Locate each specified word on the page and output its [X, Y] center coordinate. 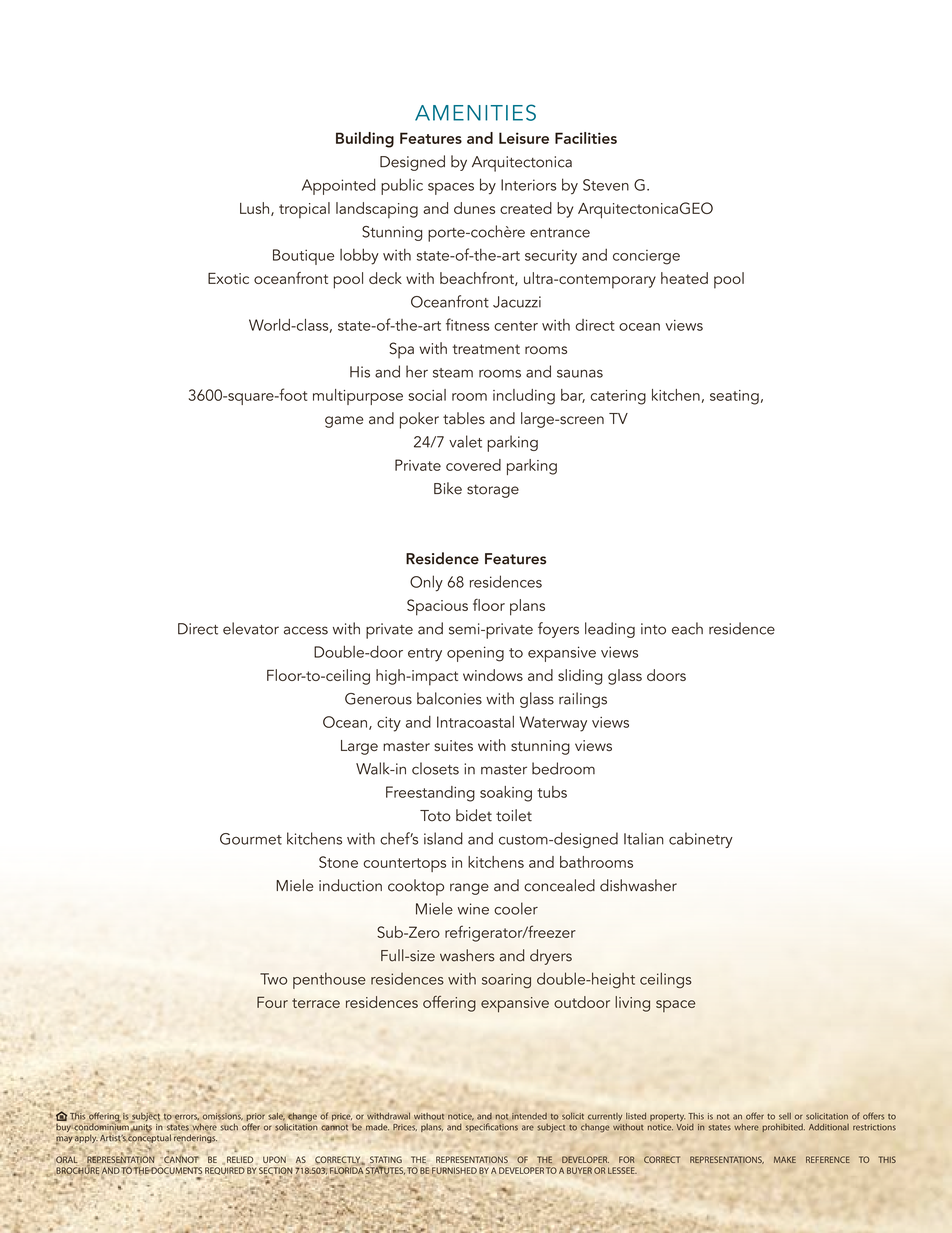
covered [473, 465]
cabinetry [701, 840]
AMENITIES [475, 112]
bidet [474, 815]
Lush [254, 208]
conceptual [149, 1137]
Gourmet [251, 839]
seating [734, 397]
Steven [606, 185]
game [344, 422]
